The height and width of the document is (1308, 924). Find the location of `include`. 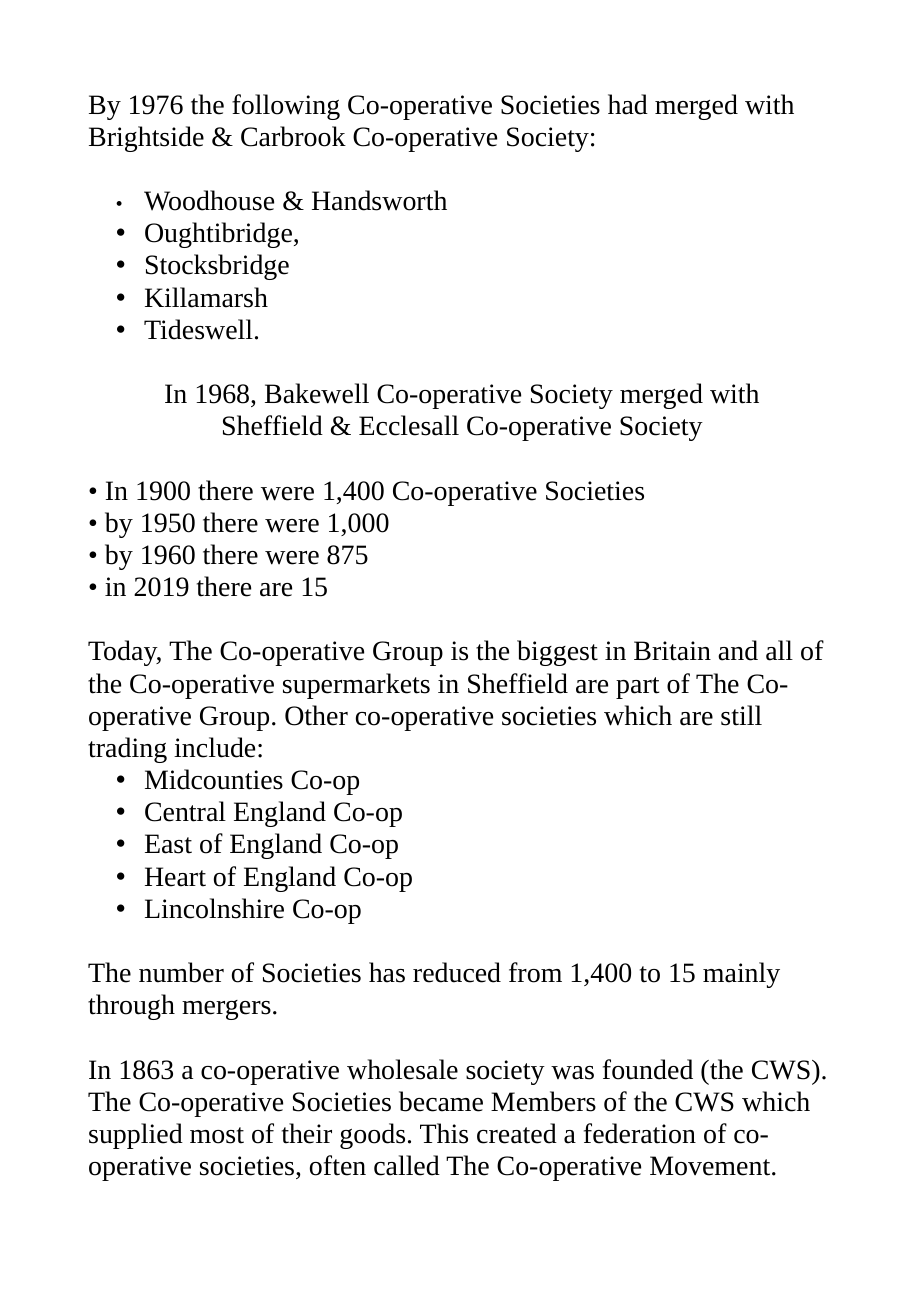

include is located at coordinates (214, 747).
